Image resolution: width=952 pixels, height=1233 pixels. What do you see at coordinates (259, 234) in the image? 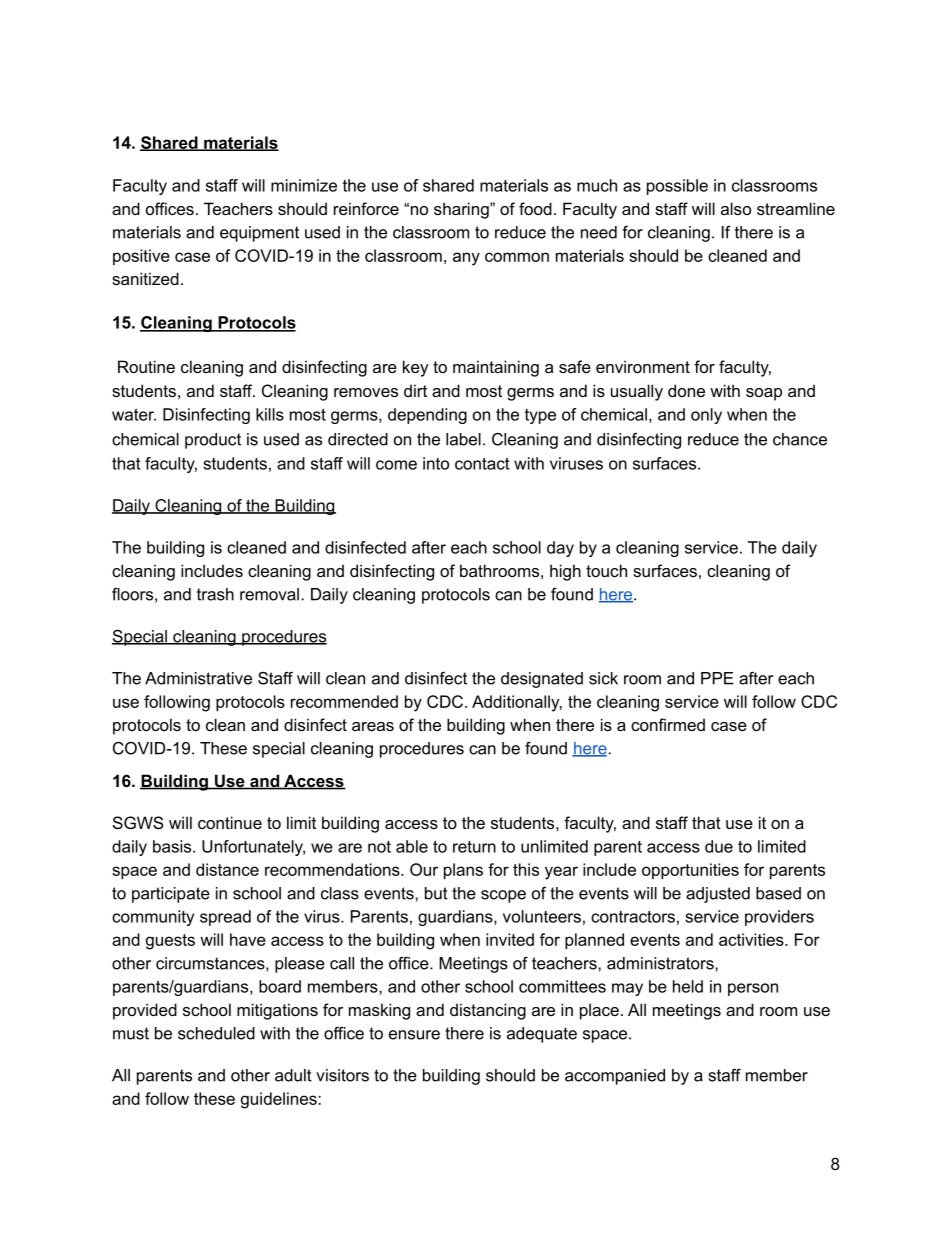
I see `equipment` at bounding box center [259, 234].
